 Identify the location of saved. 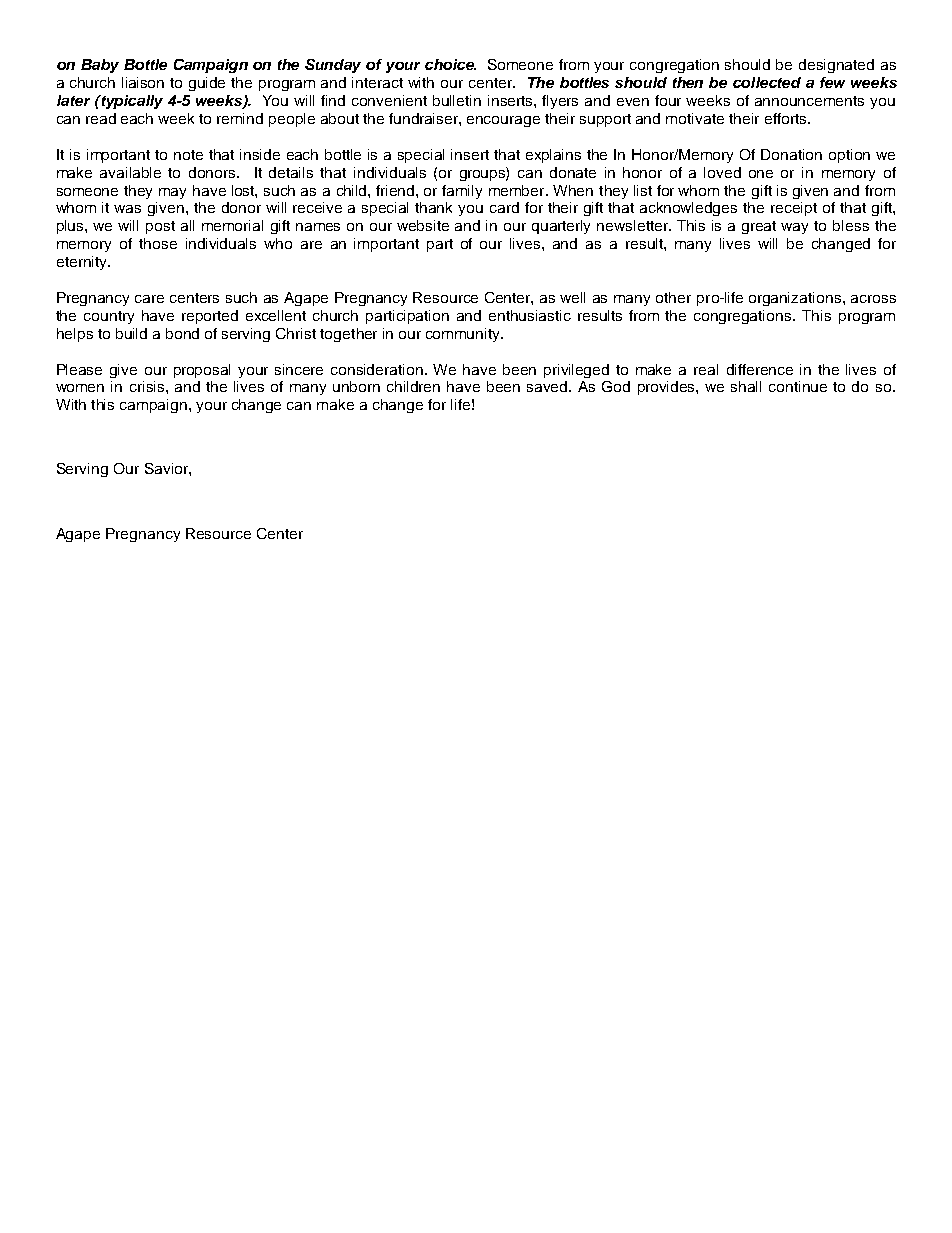
(548, 386).
